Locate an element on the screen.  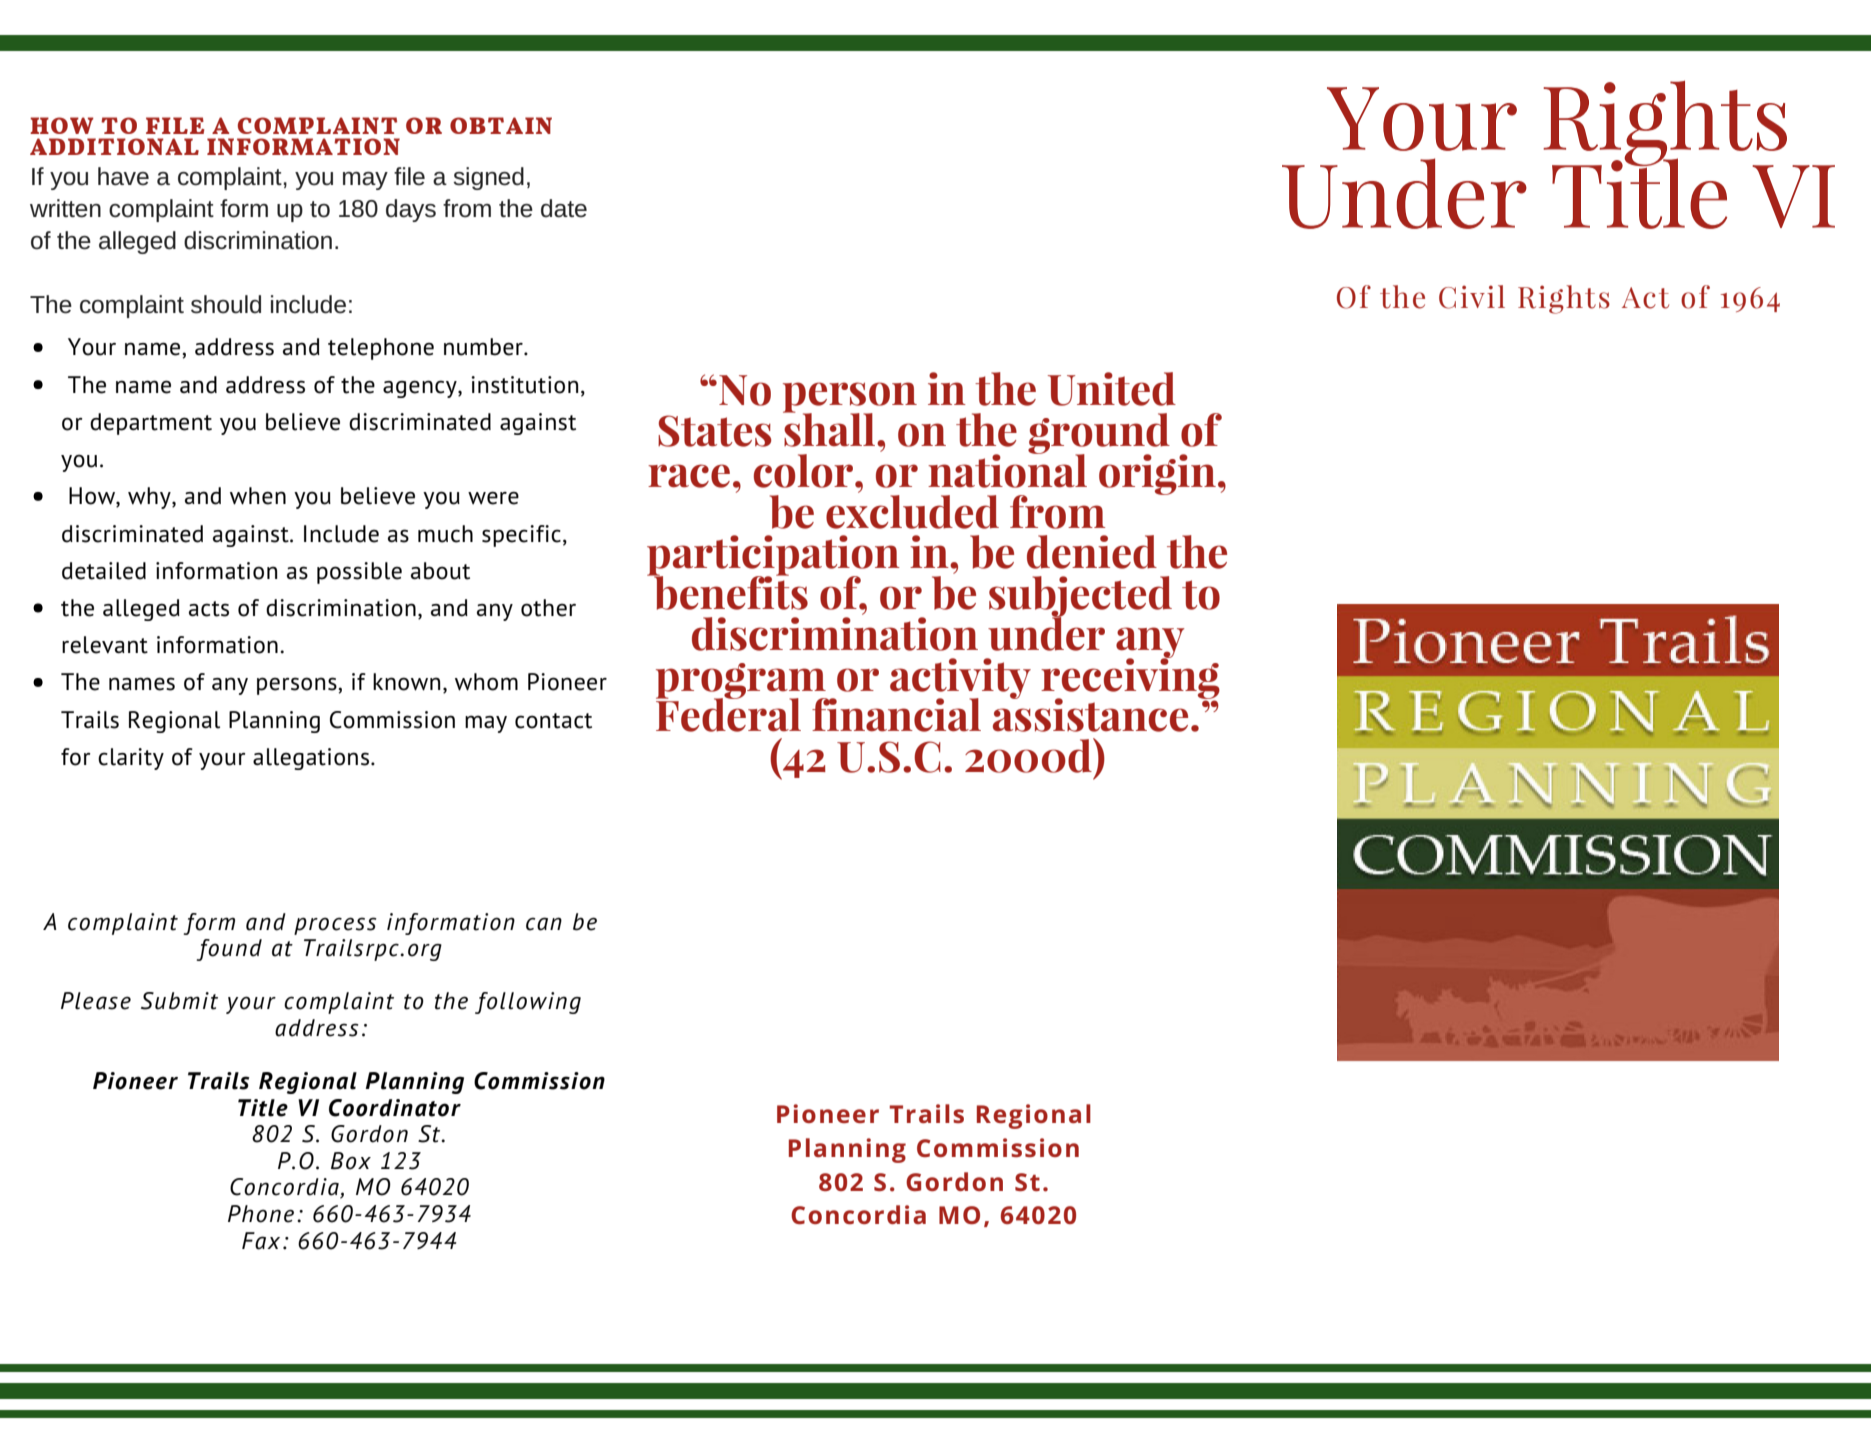
receiving is located at coordinates (1130, 678).
